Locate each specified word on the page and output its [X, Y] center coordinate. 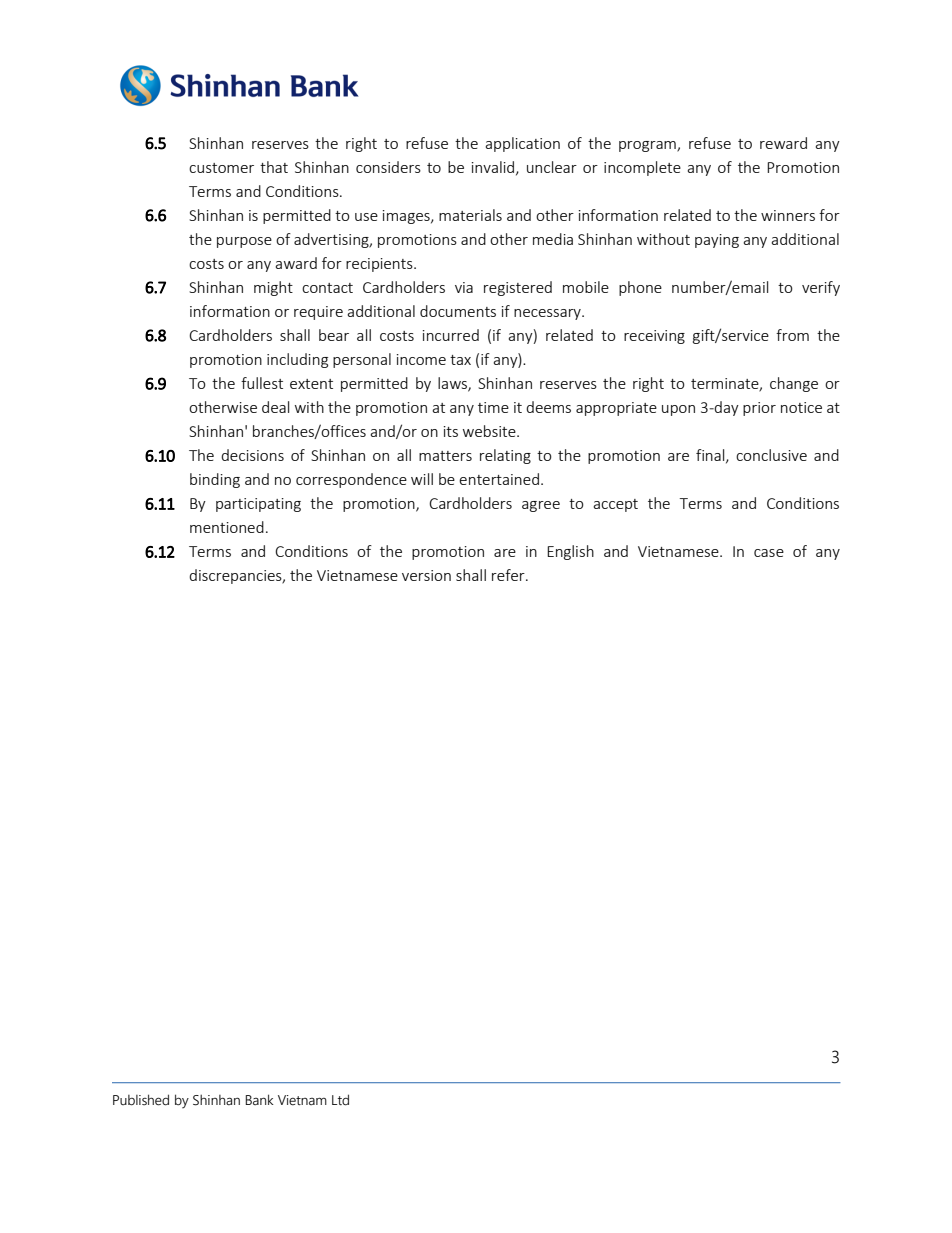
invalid [493, 167]
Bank [259, 1099]
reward [783, 143]
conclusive [771, 455]
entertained [499, 479]
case [769, 553]
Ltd [340, 1100]
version [426, 575]
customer [221, 168]
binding [215, 480]
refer [509, 575]
